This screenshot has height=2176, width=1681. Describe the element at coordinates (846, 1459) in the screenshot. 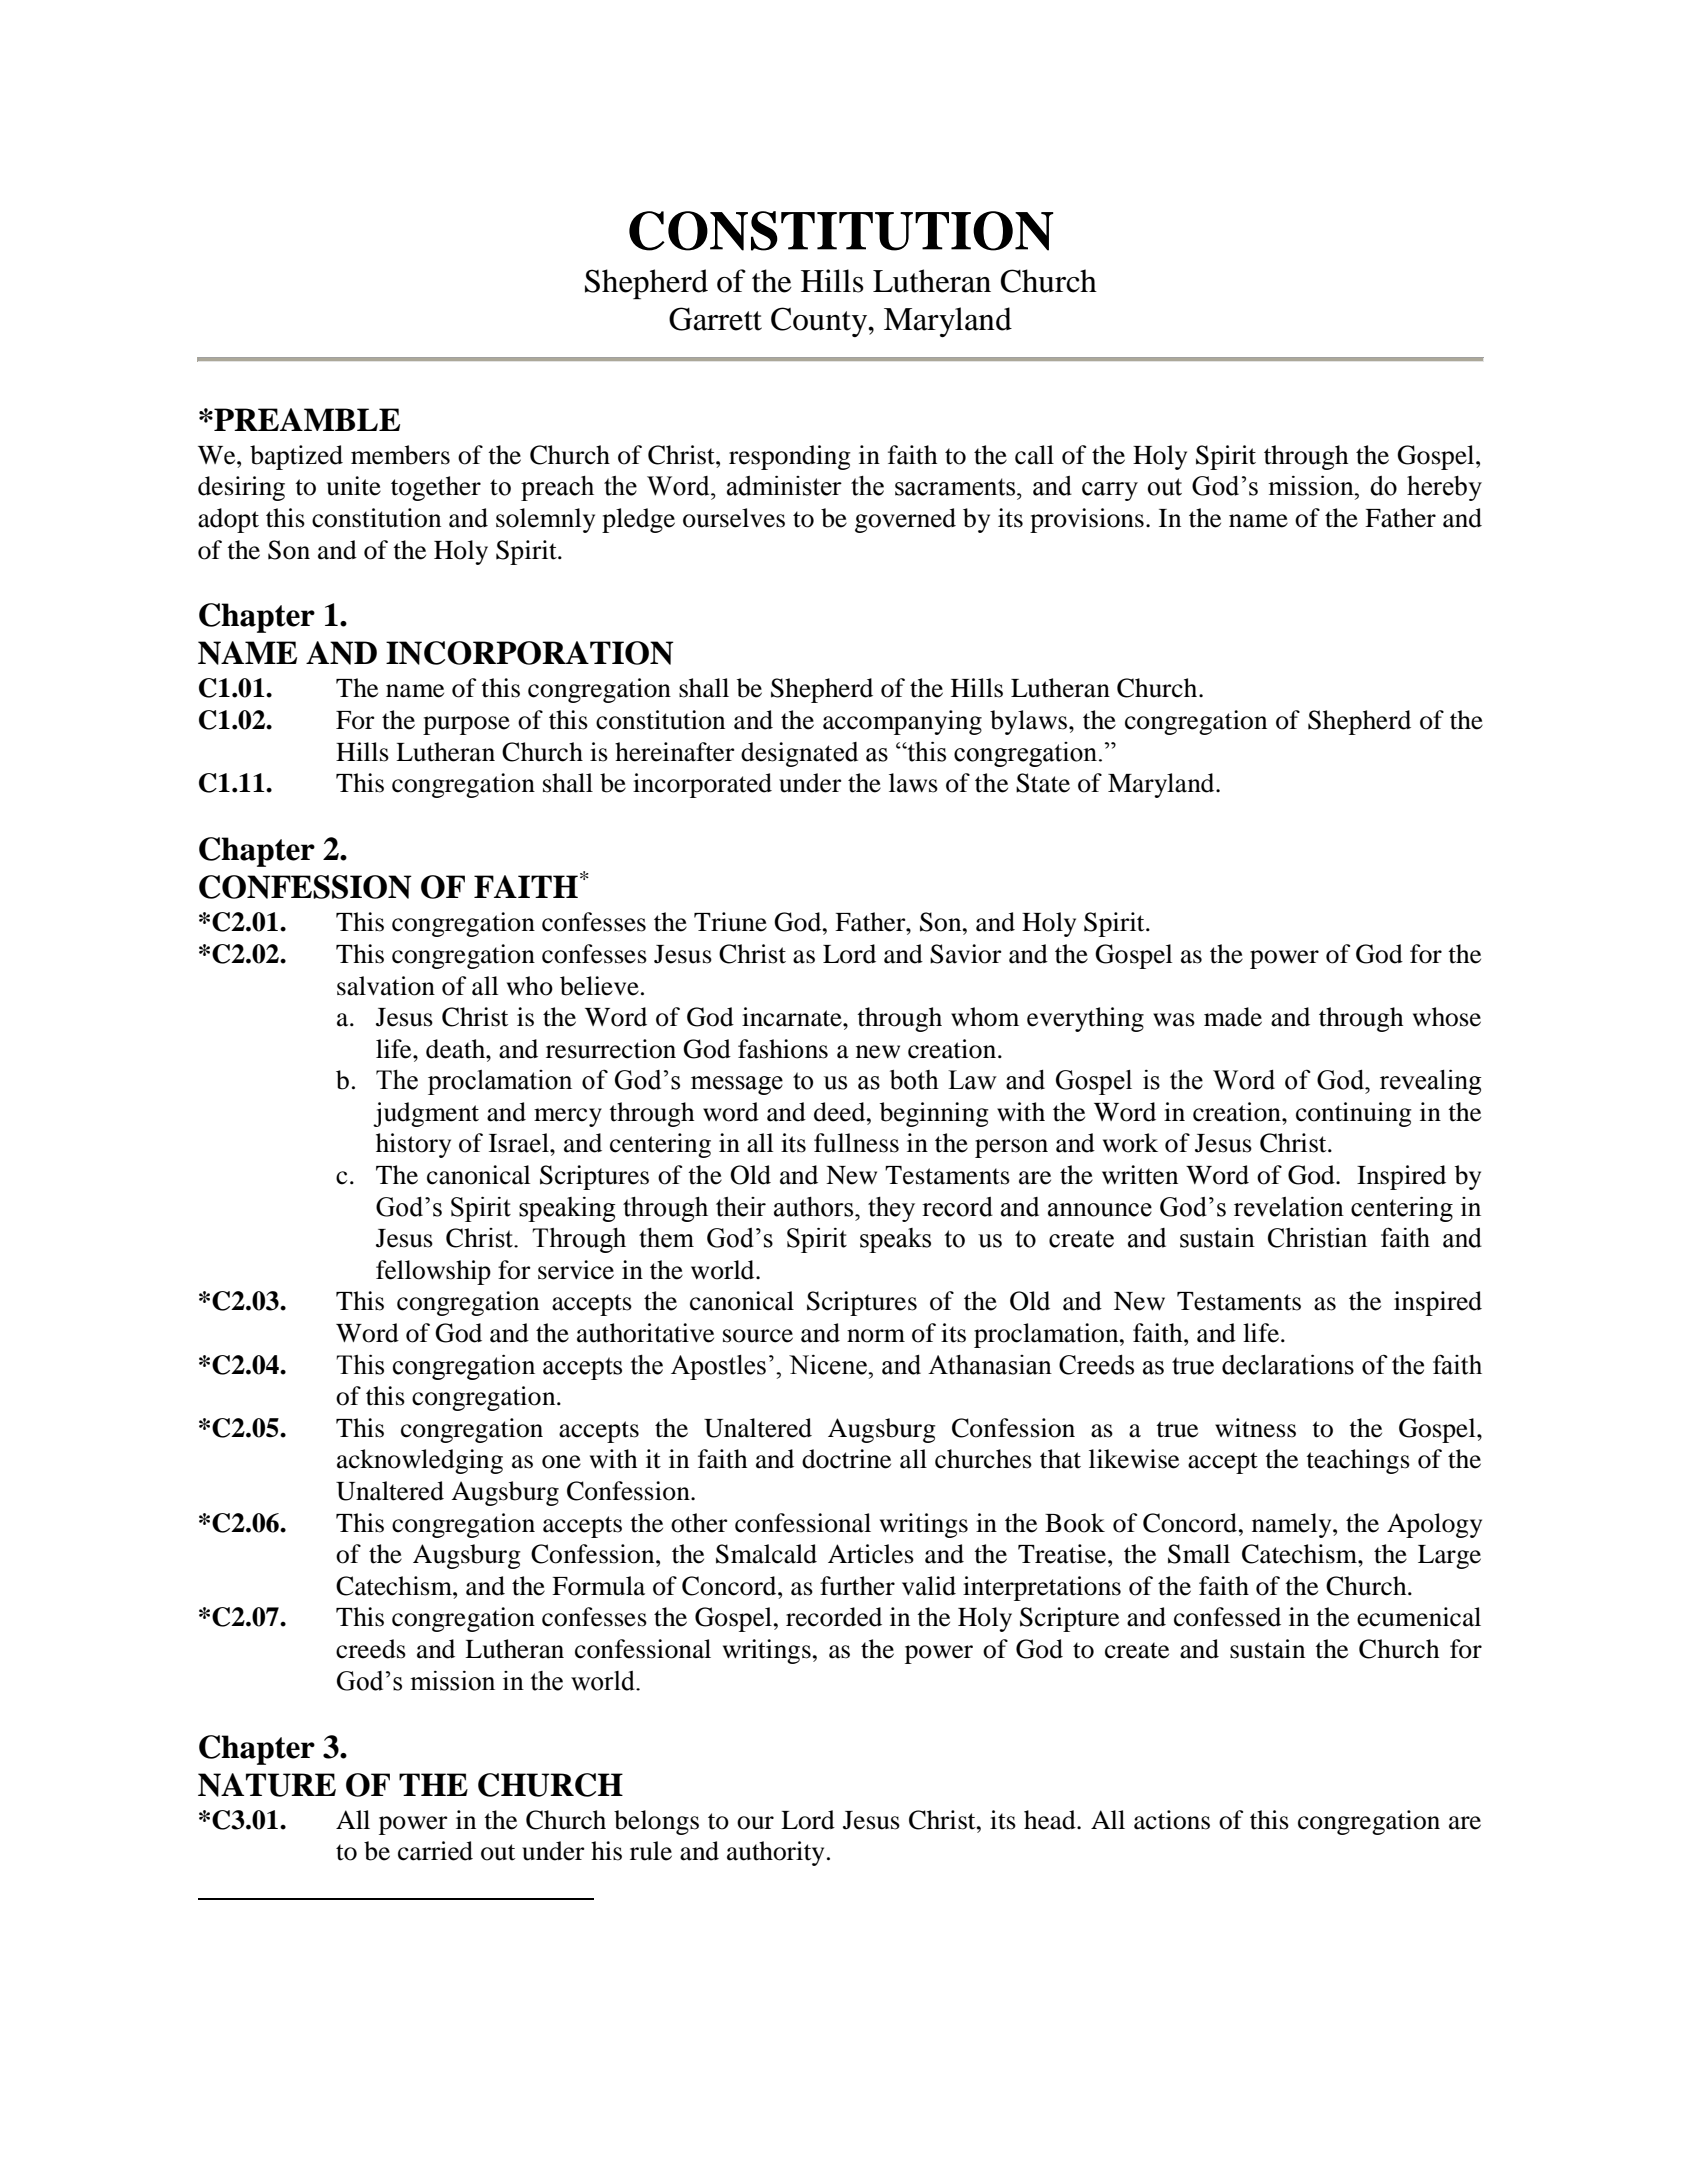

I see `doctrine` at that location.
